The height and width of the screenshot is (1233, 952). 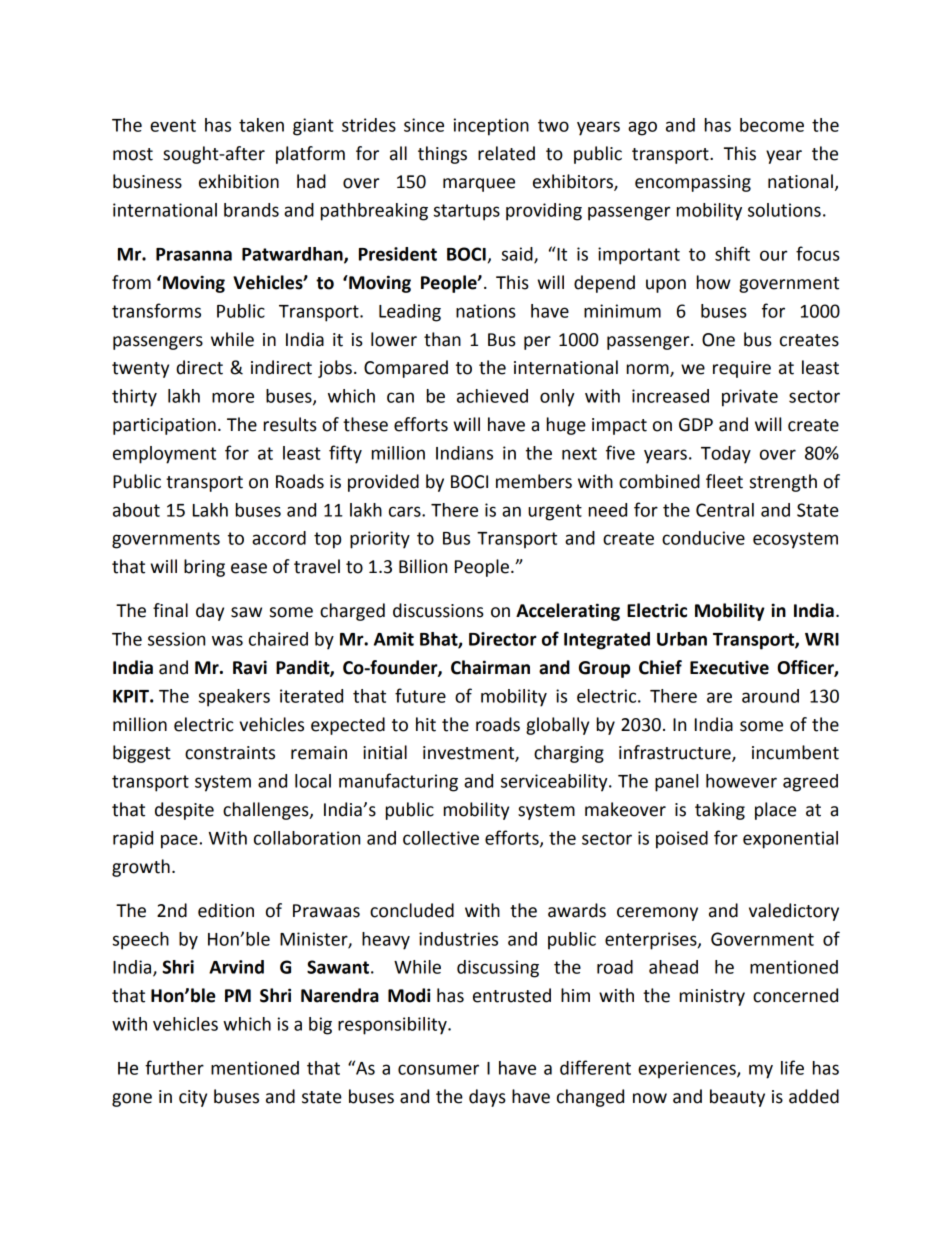 What do you see at coordinates (772, 125) in the screenshot?
I see `become` at bounding box center [772, 125].
